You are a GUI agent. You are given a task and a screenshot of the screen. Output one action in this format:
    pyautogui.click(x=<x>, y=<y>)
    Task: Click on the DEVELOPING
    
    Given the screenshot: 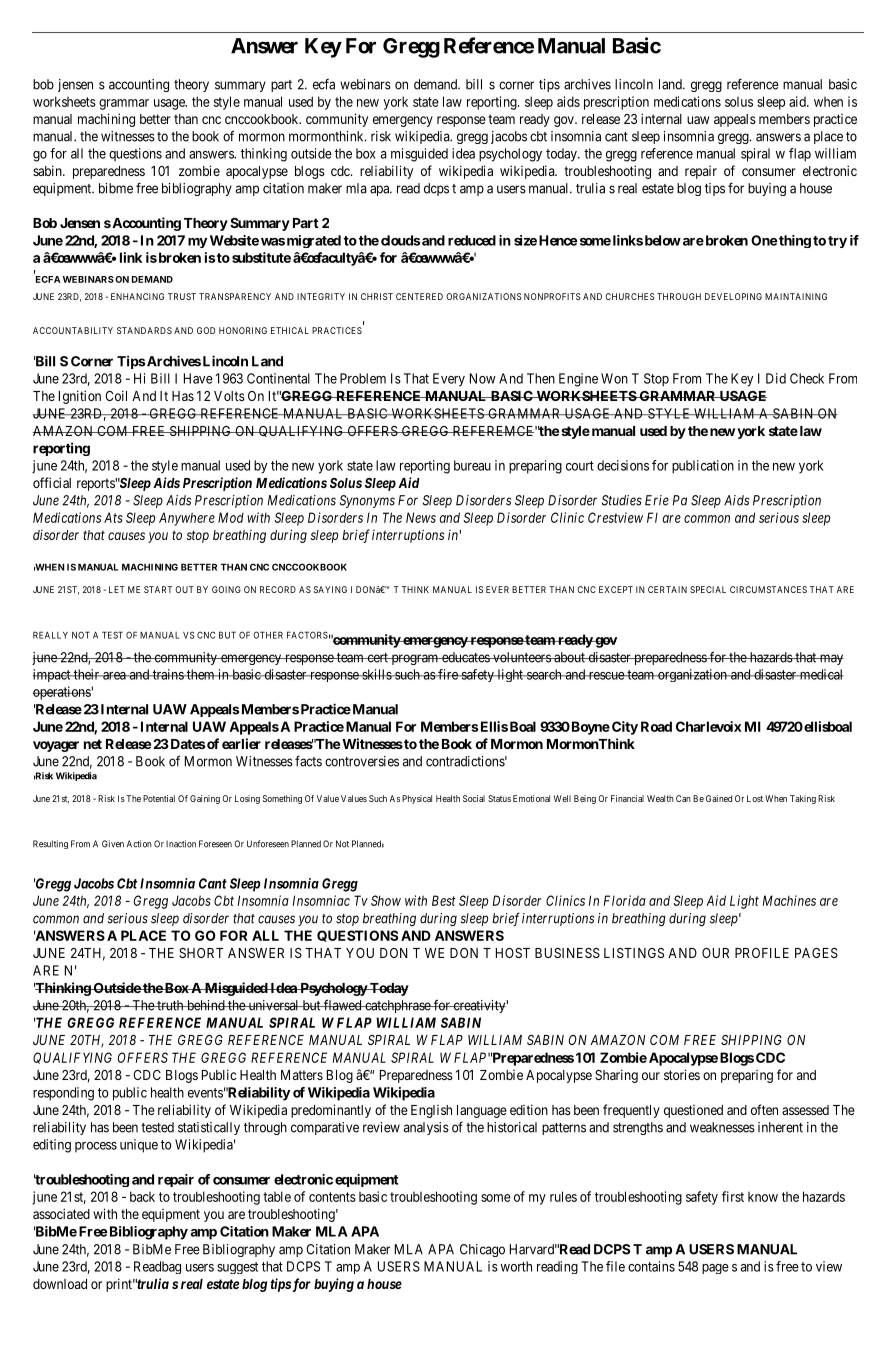 What is the action you would take?
    pyautogui.click(x=733, y=296)
